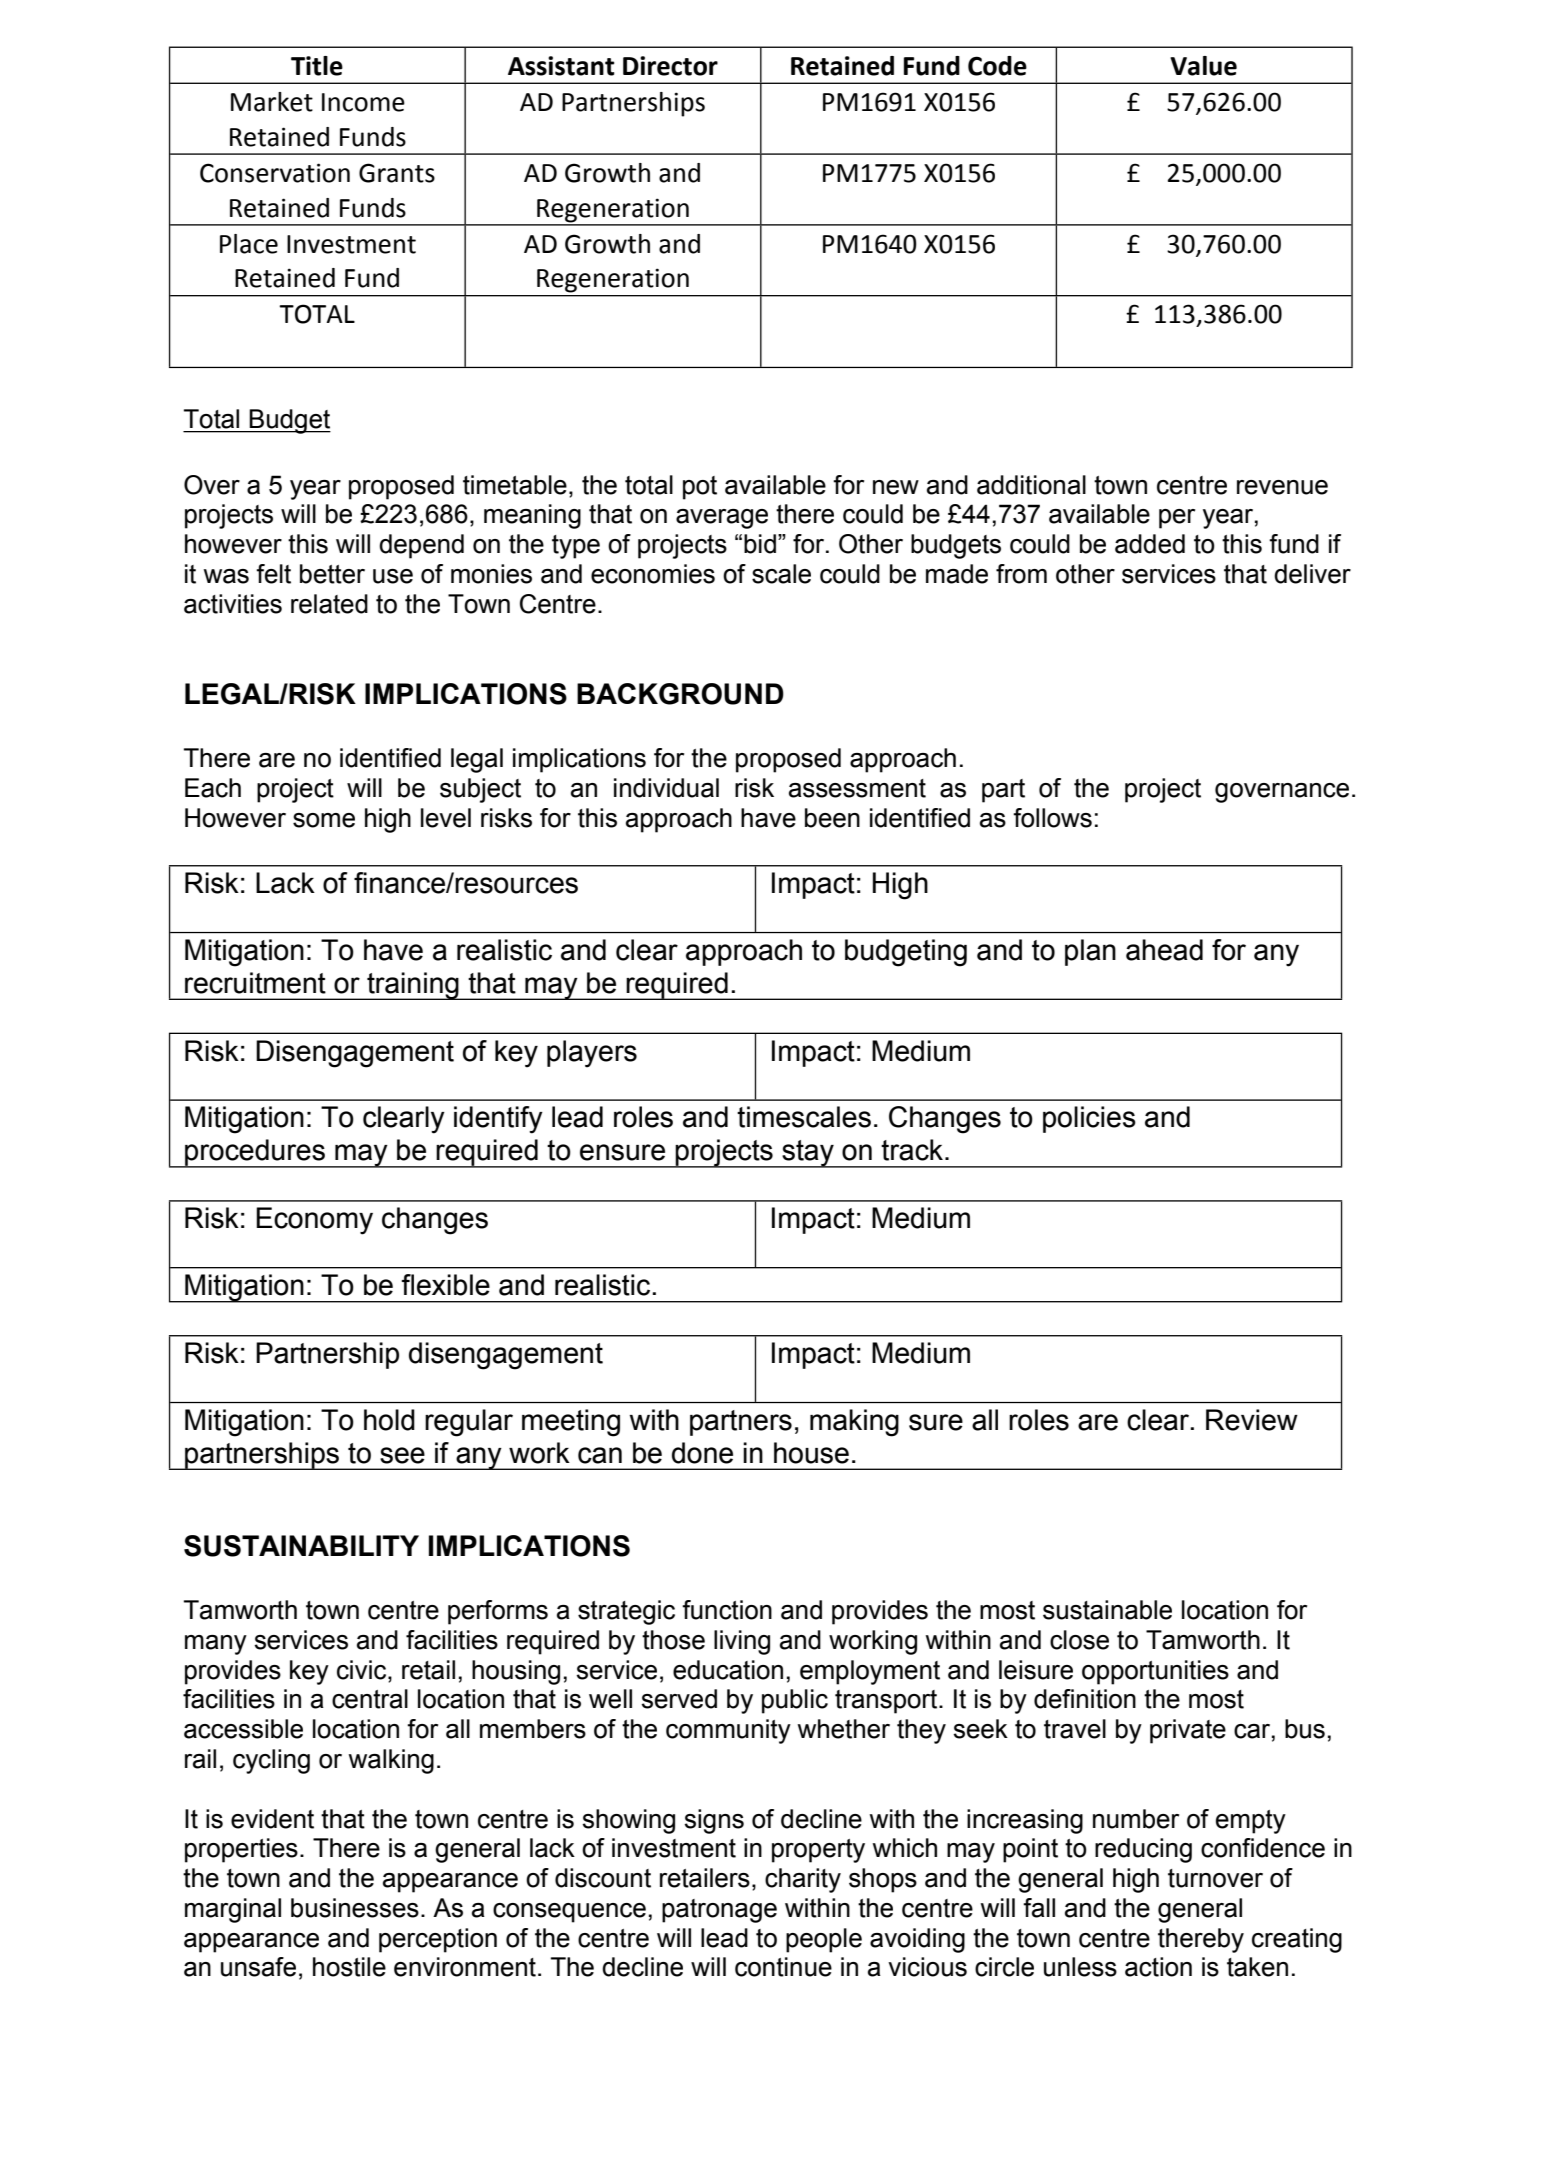  I want to click on added, so click(1150, 544).
